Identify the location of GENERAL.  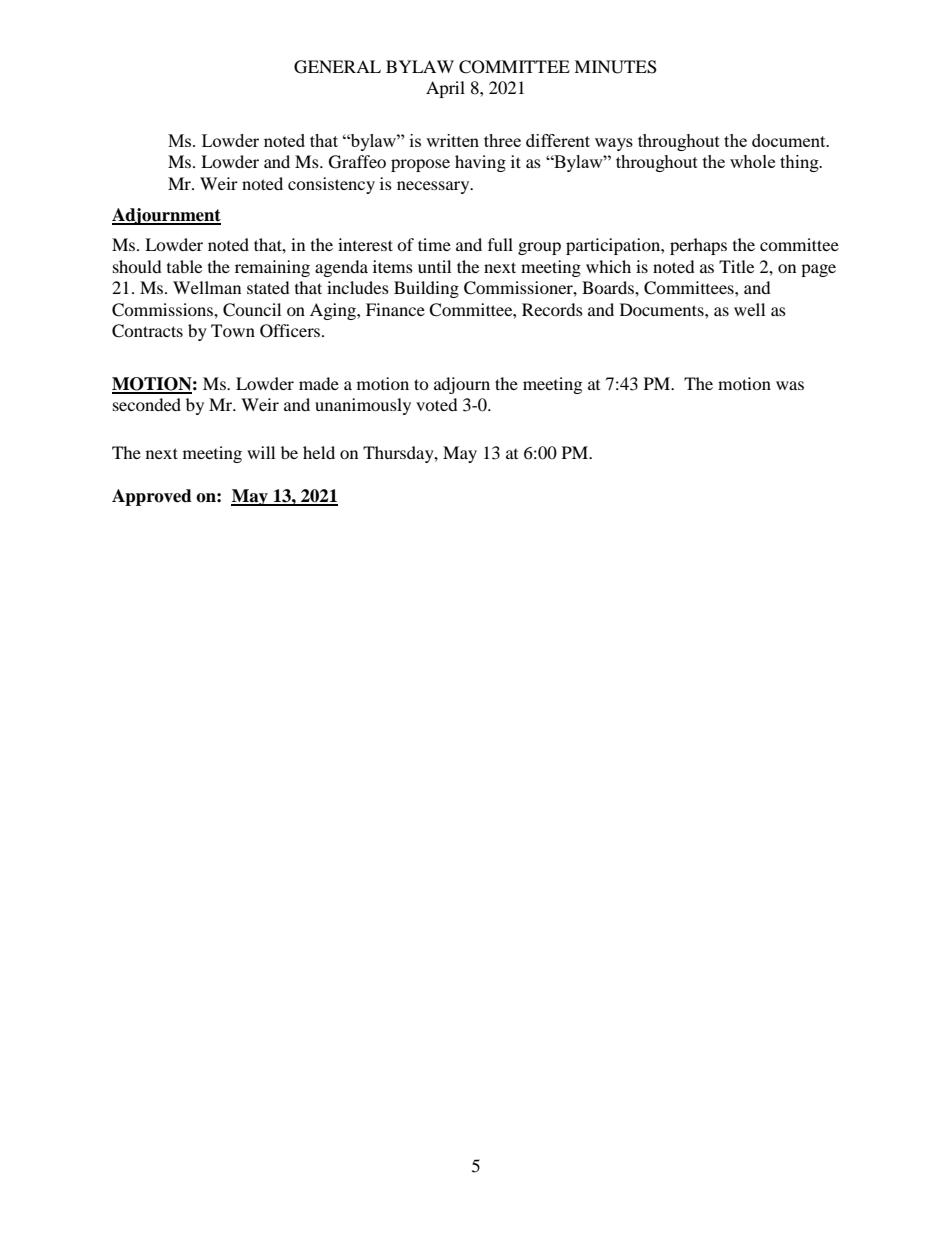
(337, 67).
